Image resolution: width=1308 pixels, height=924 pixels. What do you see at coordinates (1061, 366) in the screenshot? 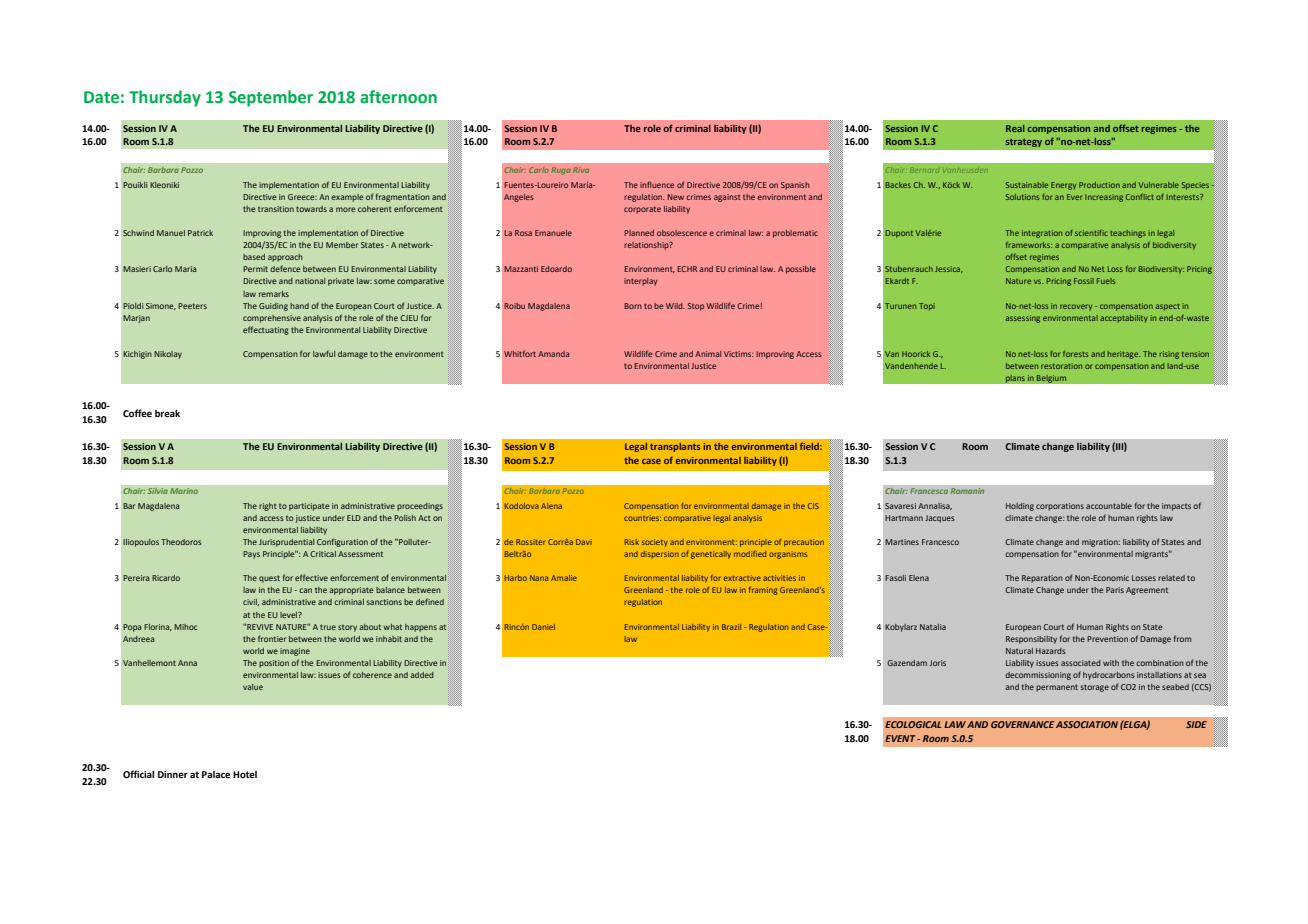
I see `restoration` at bounding box center [1061, 366].
